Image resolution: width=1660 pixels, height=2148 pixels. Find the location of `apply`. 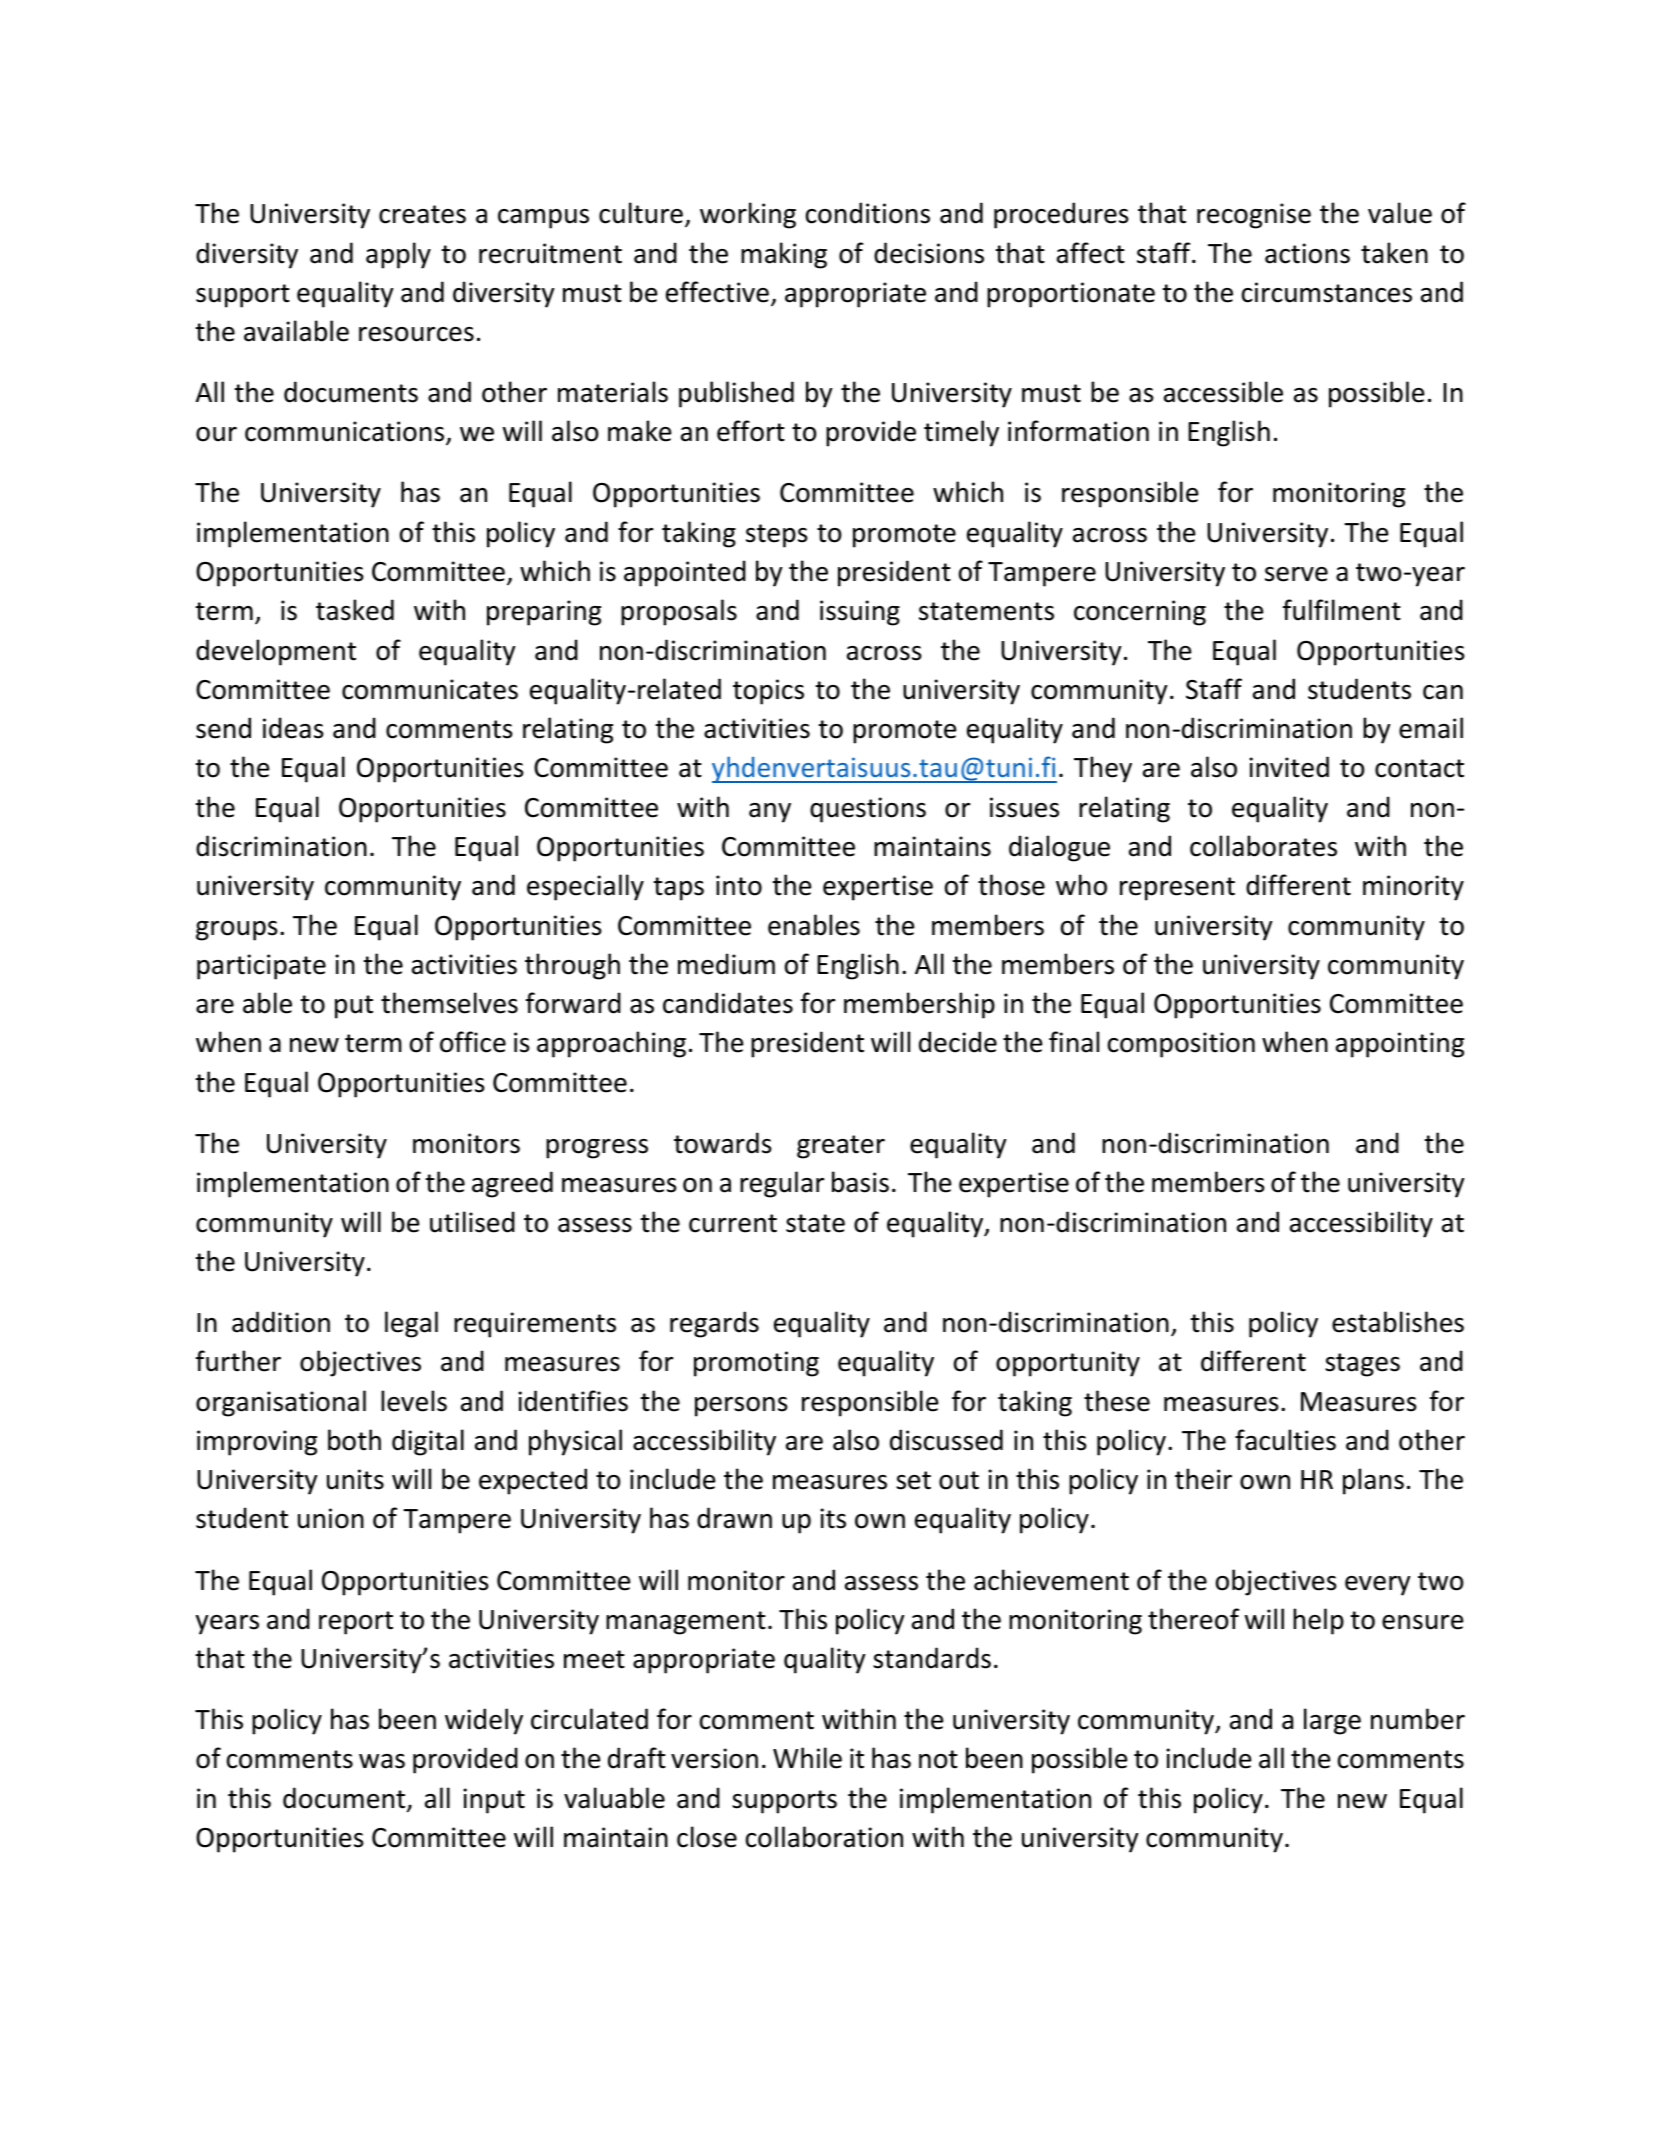

apply is located at coordinates (398, 255).
